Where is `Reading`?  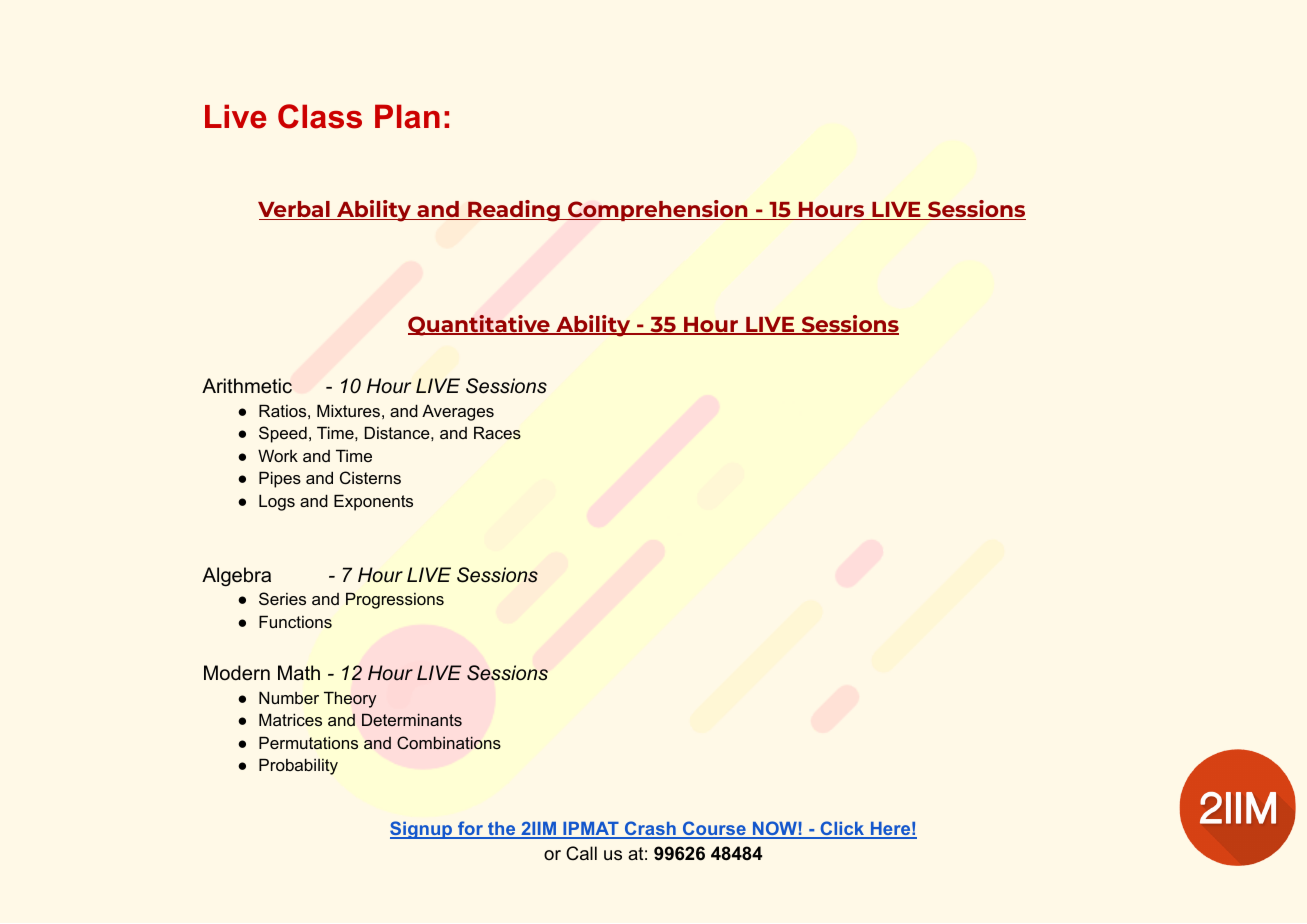 Reading is located at coordinates (514, 211).
